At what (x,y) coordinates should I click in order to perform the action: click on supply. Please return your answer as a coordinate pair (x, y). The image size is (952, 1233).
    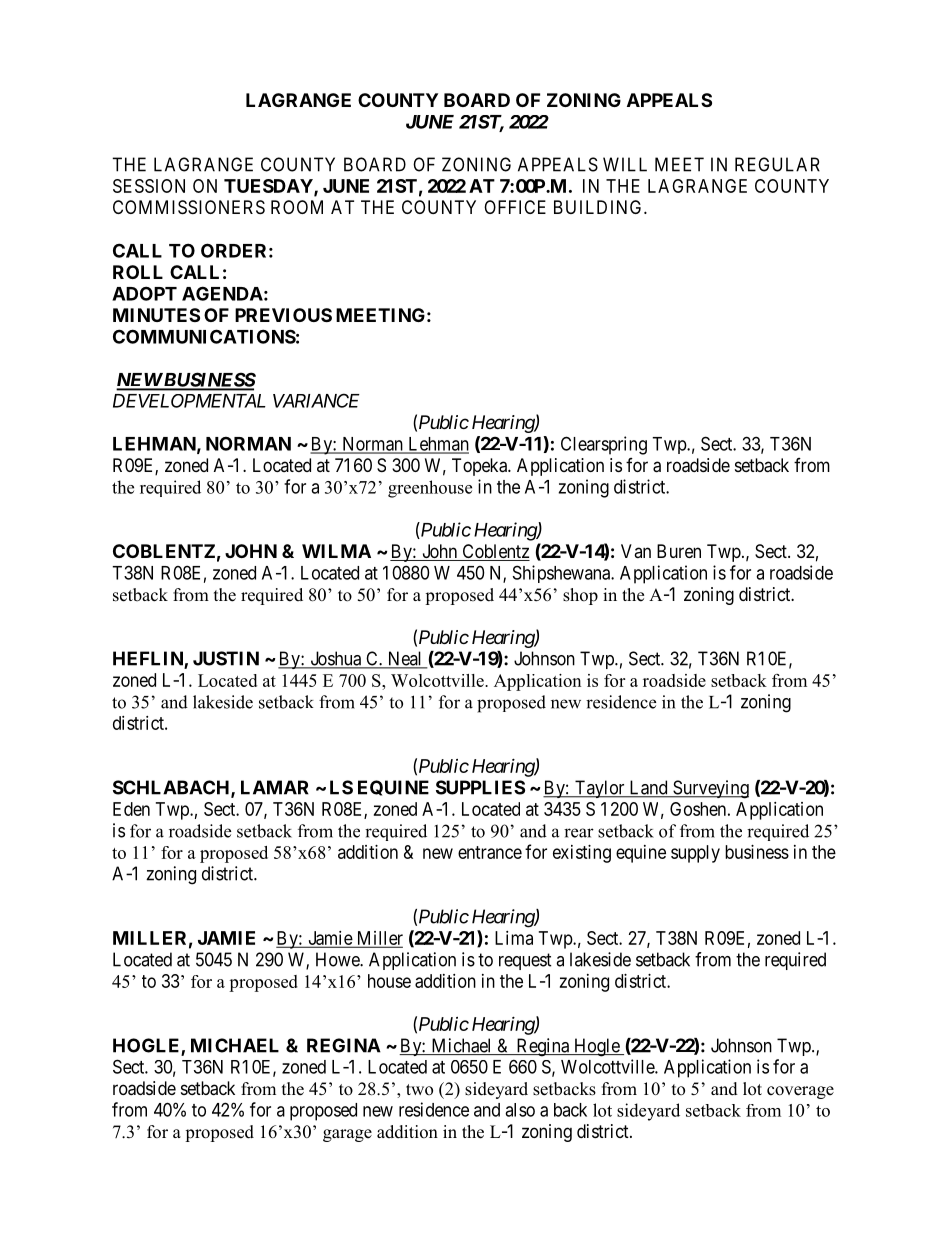
    Looking at the image, I should click on (695, 854).
